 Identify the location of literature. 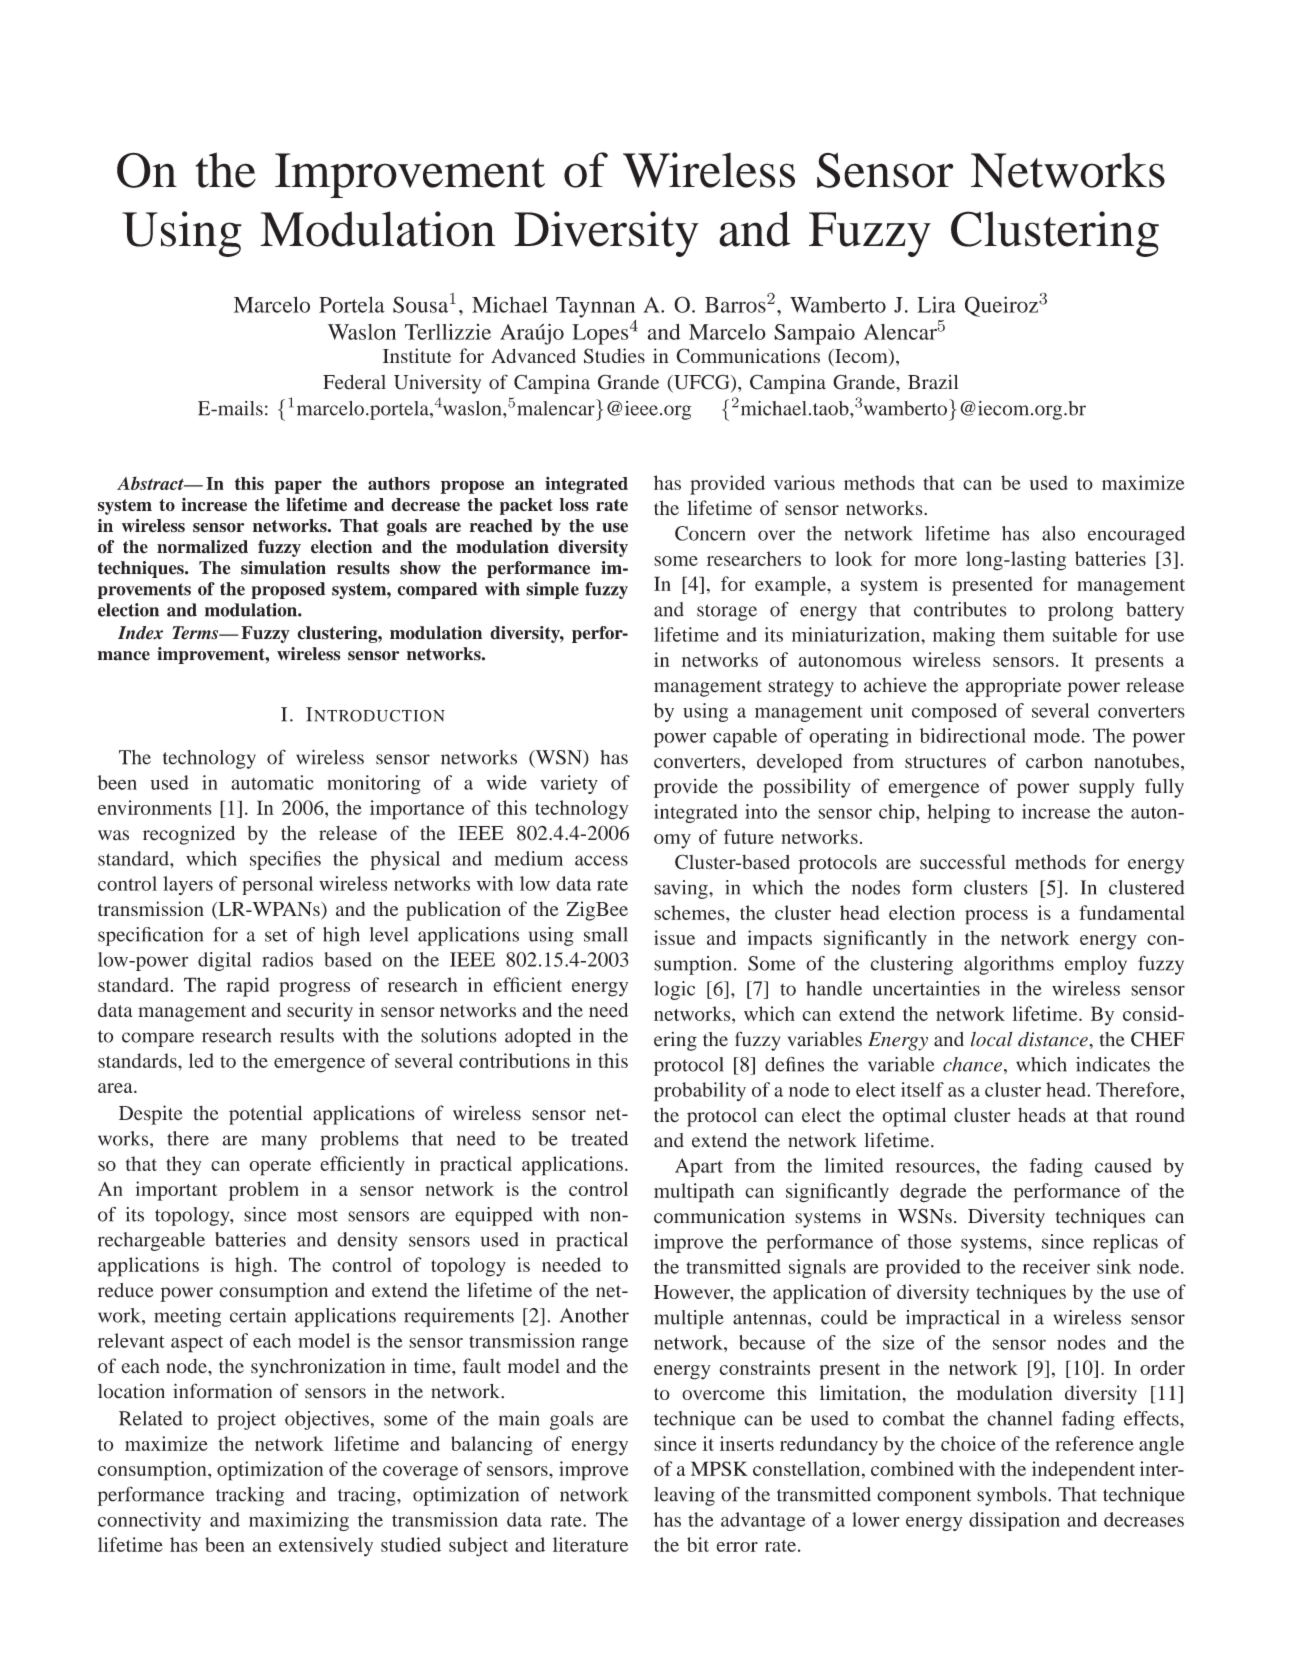
(590, 1544).
